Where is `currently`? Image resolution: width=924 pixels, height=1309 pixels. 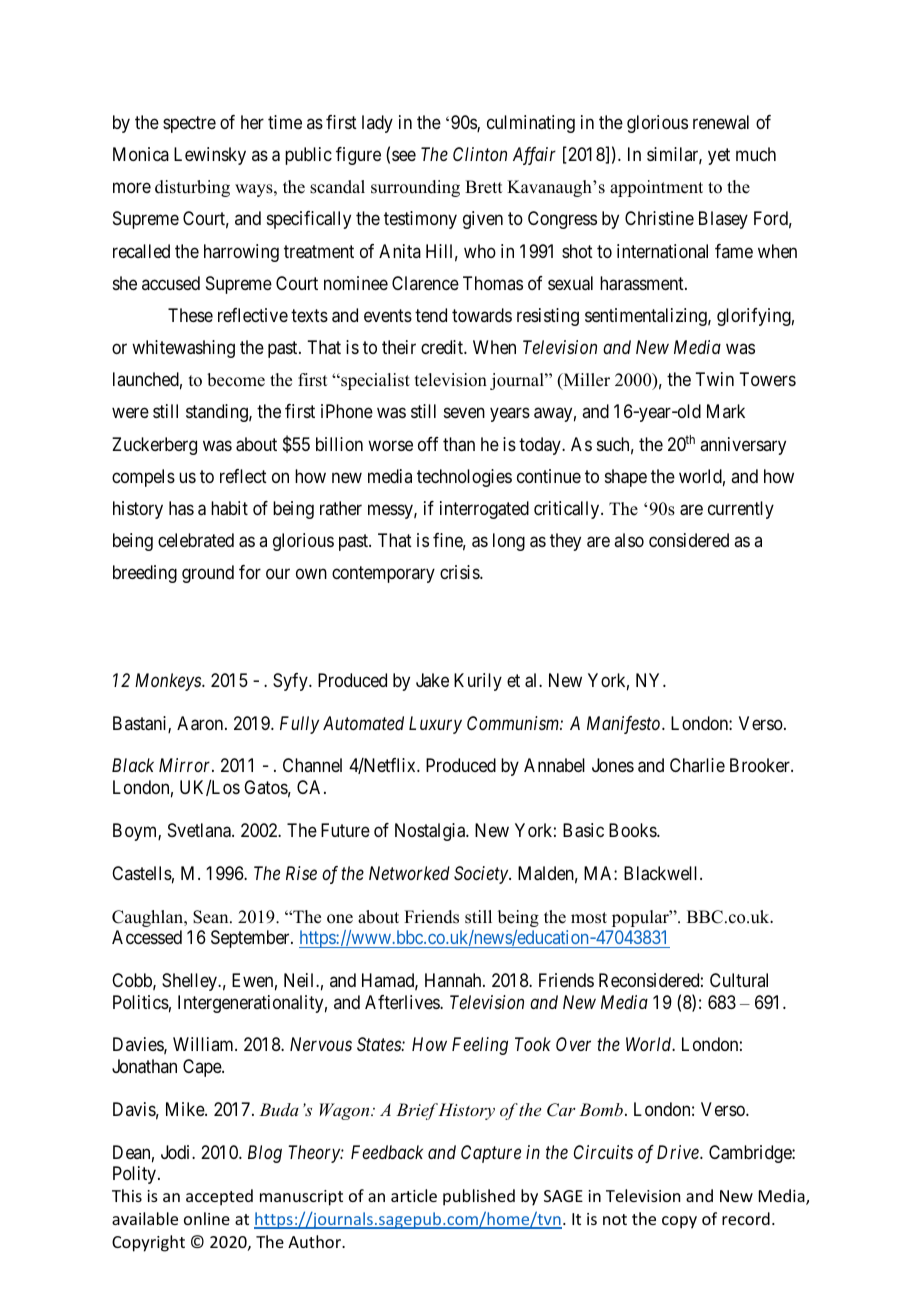 currently is located at coordinates (741, 510).
